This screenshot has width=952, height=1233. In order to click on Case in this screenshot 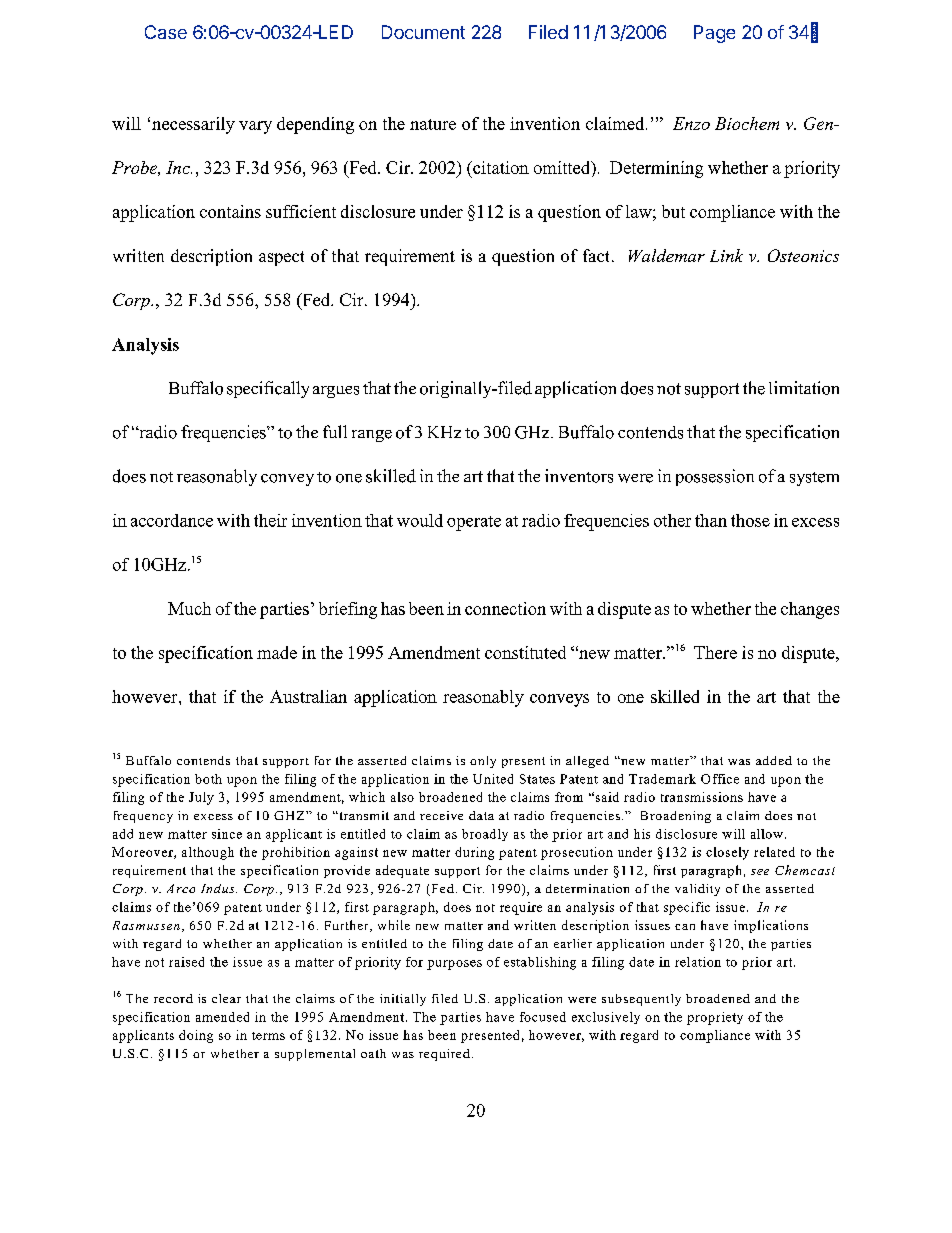, I will do `click(166, 32)`.
